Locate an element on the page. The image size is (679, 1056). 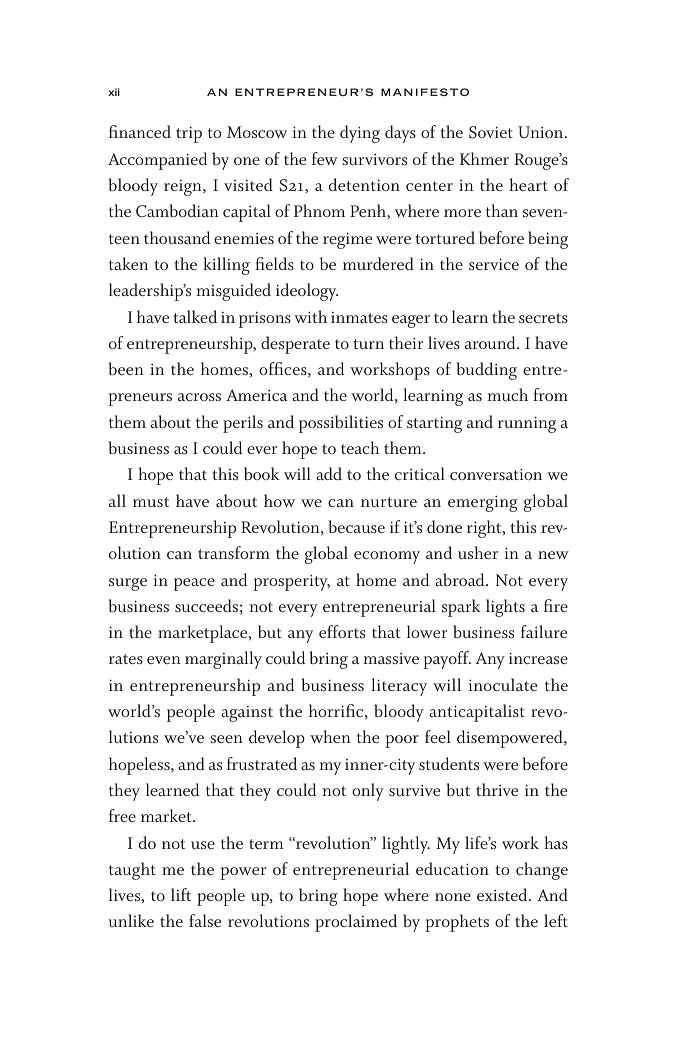
existed is located at coordinates (503, 894).
